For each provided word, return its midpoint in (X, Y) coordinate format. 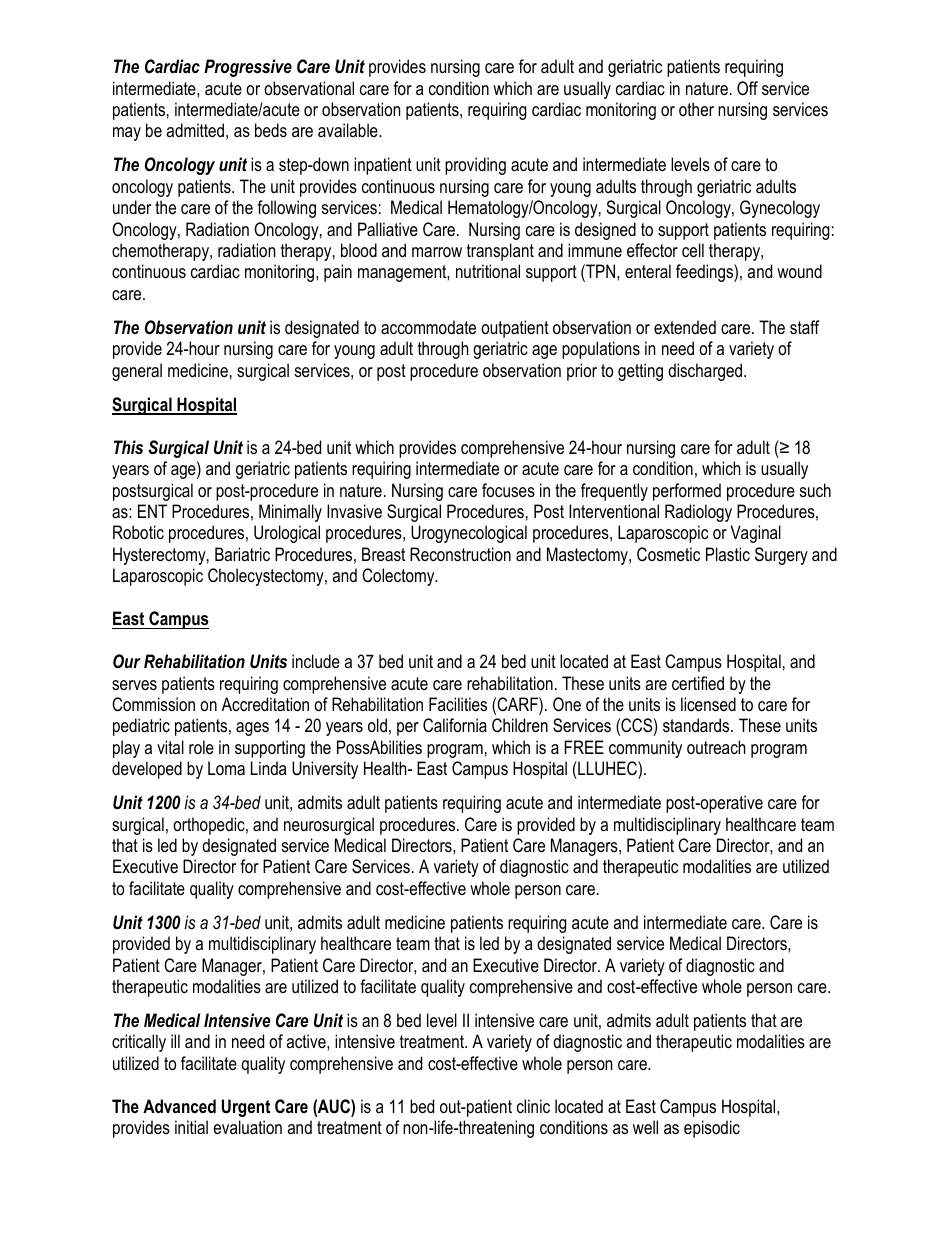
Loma (226, 768)
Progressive (248, 68)
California (455, 725)
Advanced (179, 1106)
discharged (705, 372)
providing (475, 166)
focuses (508, 490)
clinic (533, 1106)
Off (747, 88)
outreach (716, 747)
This (128, 447)
